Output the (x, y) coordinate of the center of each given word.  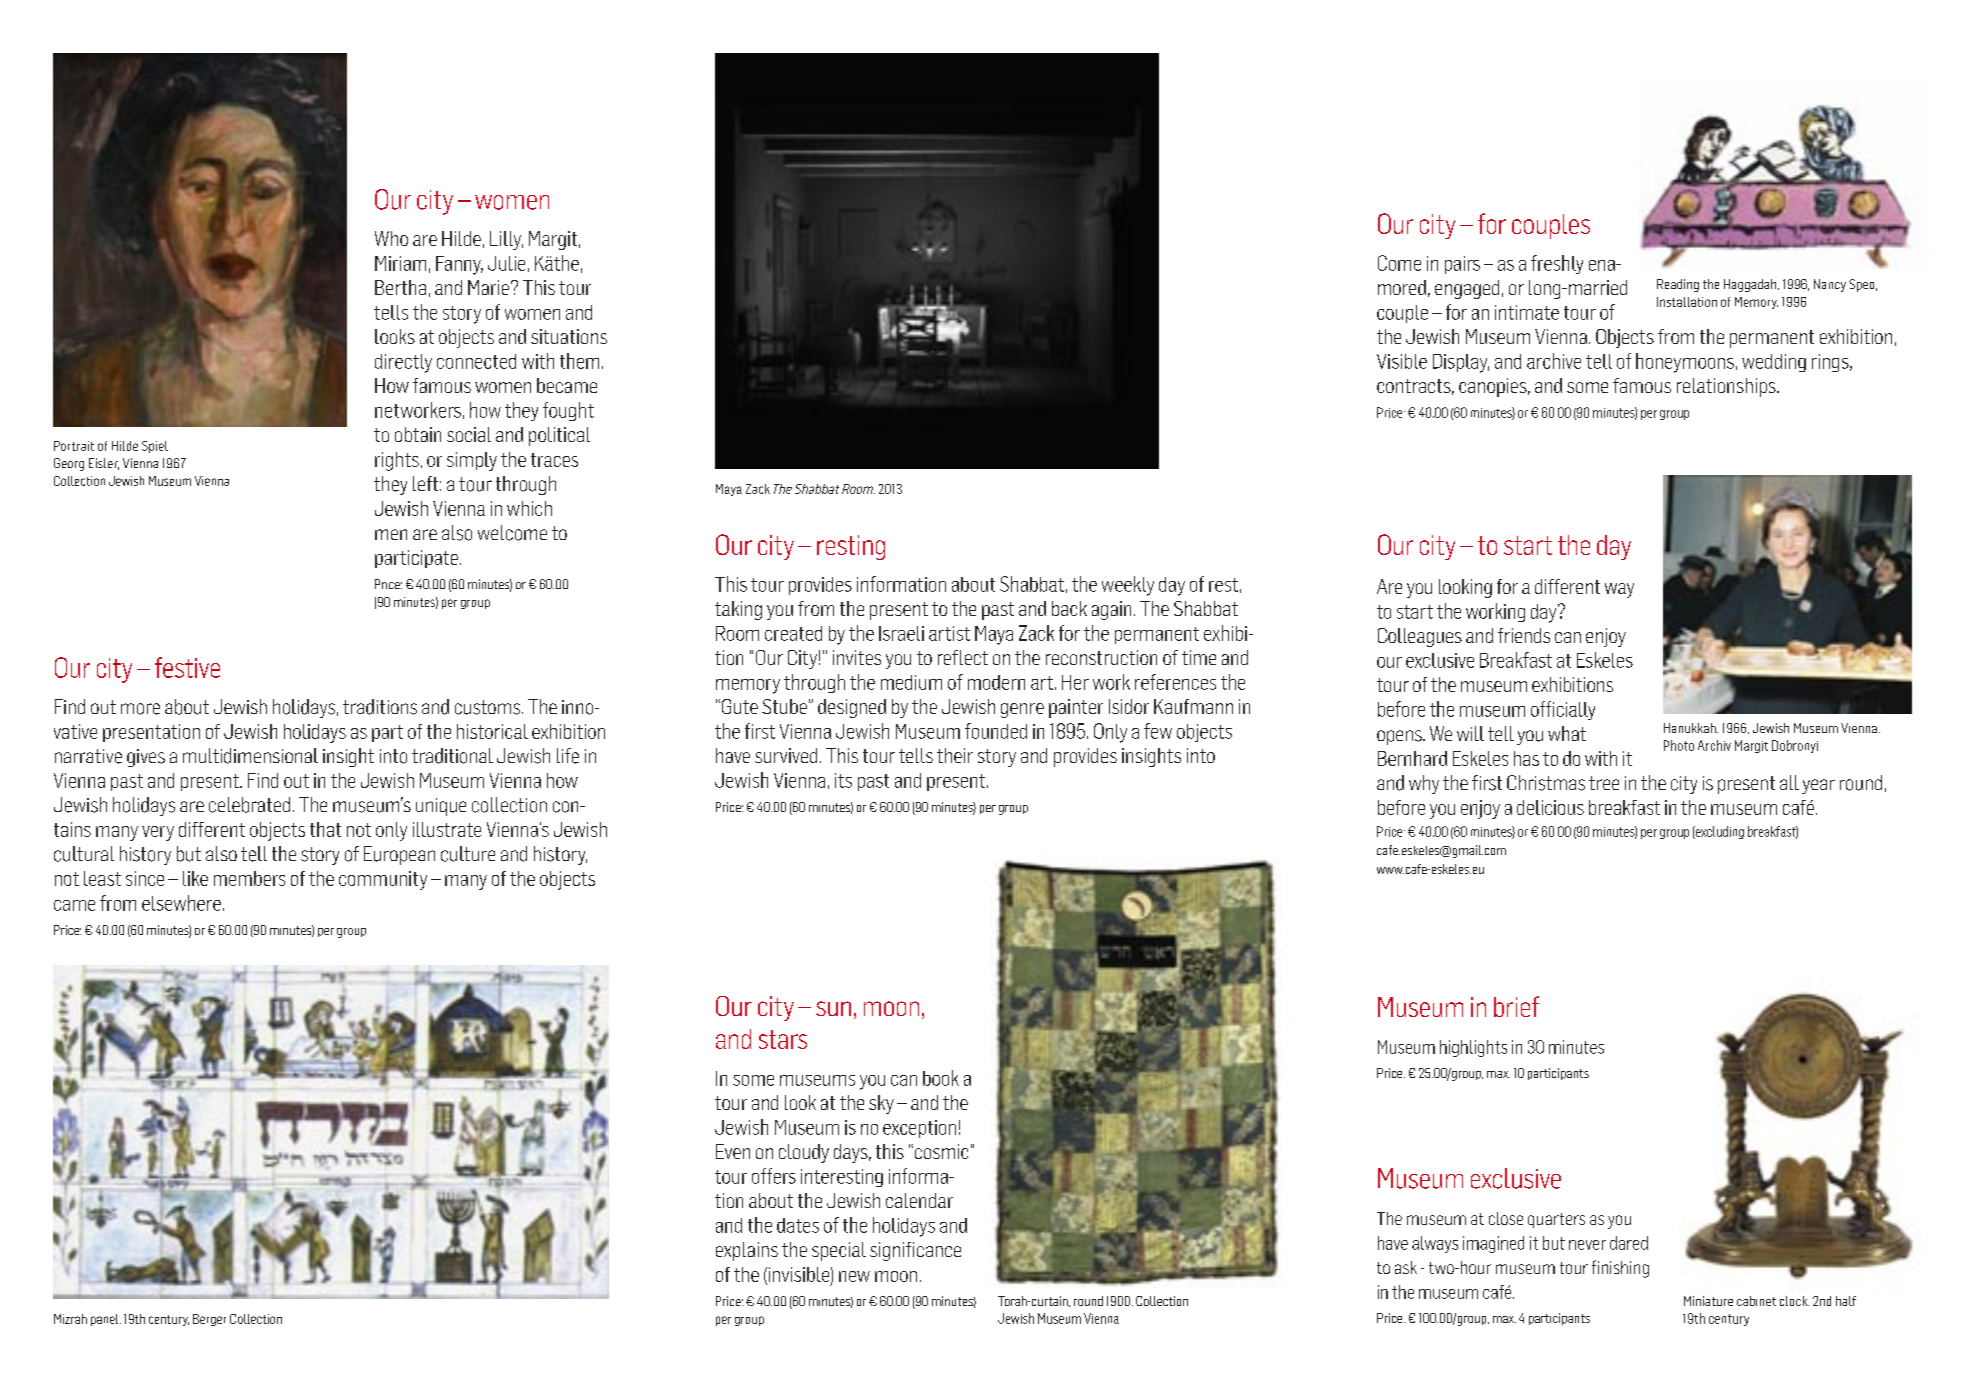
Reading (1678, 285)
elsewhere (181, 903)
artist (949, 633)
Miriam (400, 263)
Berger (209, 1320)
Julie (506, 263)
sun (833, 1008)
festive (187, 667)
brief (1516, 1006)
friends (1524, 635)
